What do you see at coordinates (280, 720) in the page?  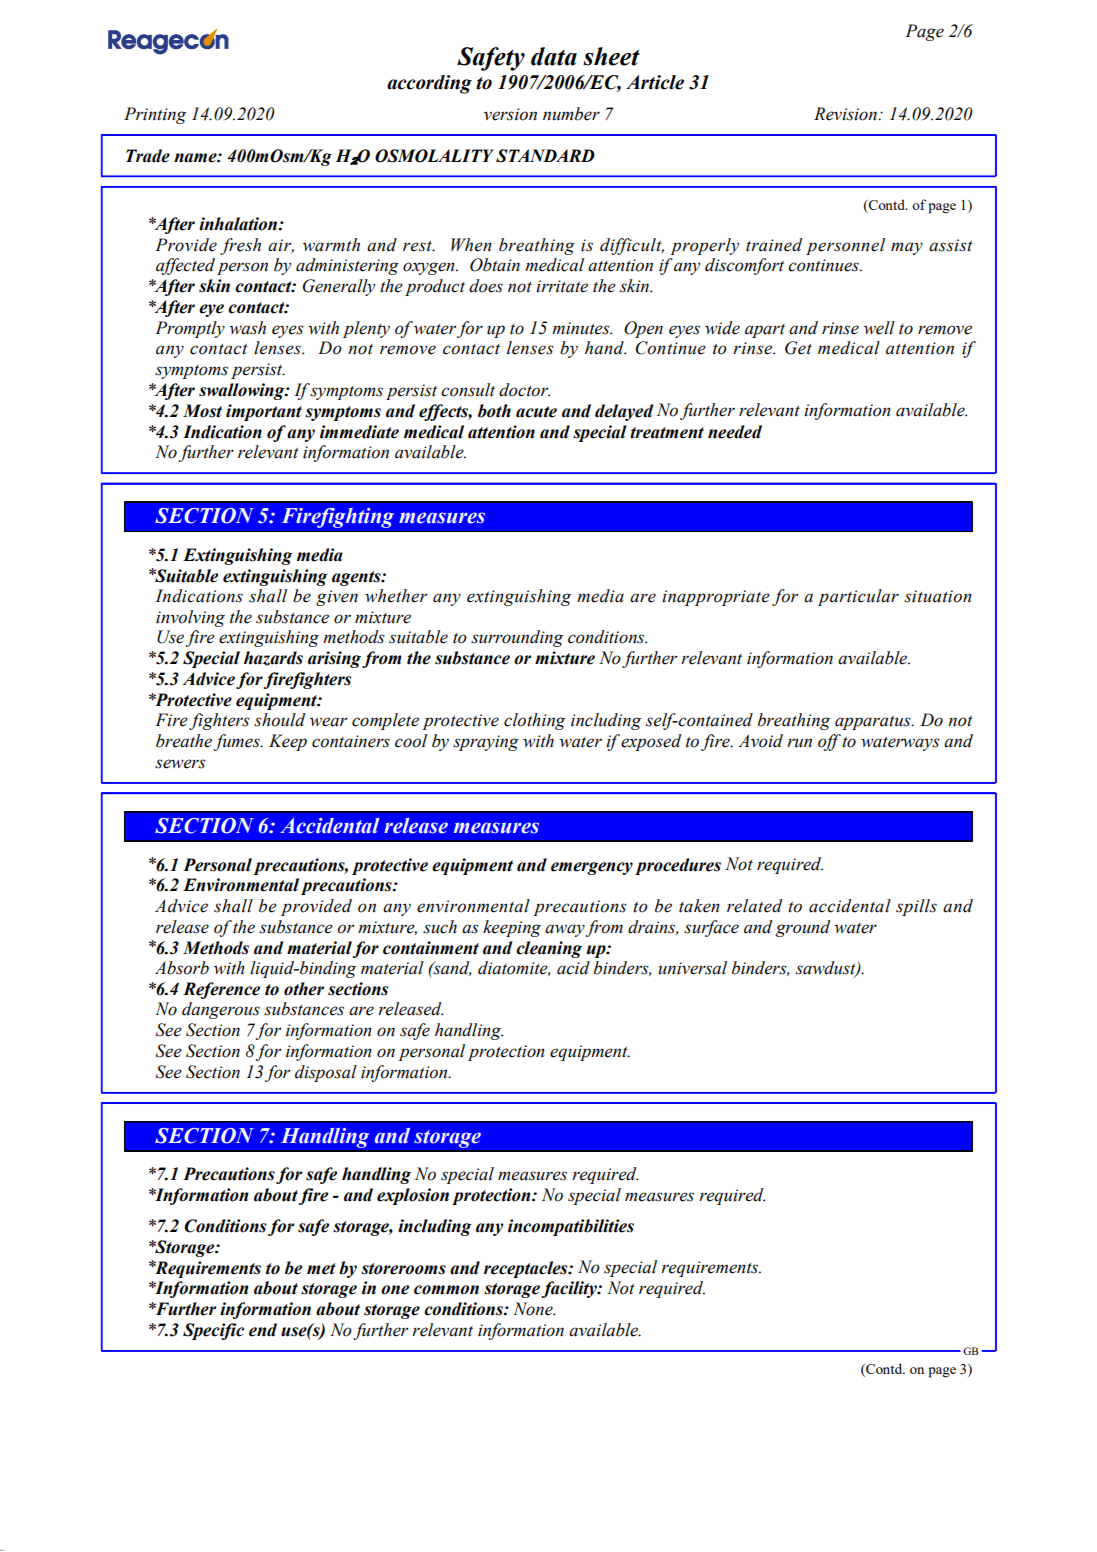 I see `should` at bounding box center [280, 720].
